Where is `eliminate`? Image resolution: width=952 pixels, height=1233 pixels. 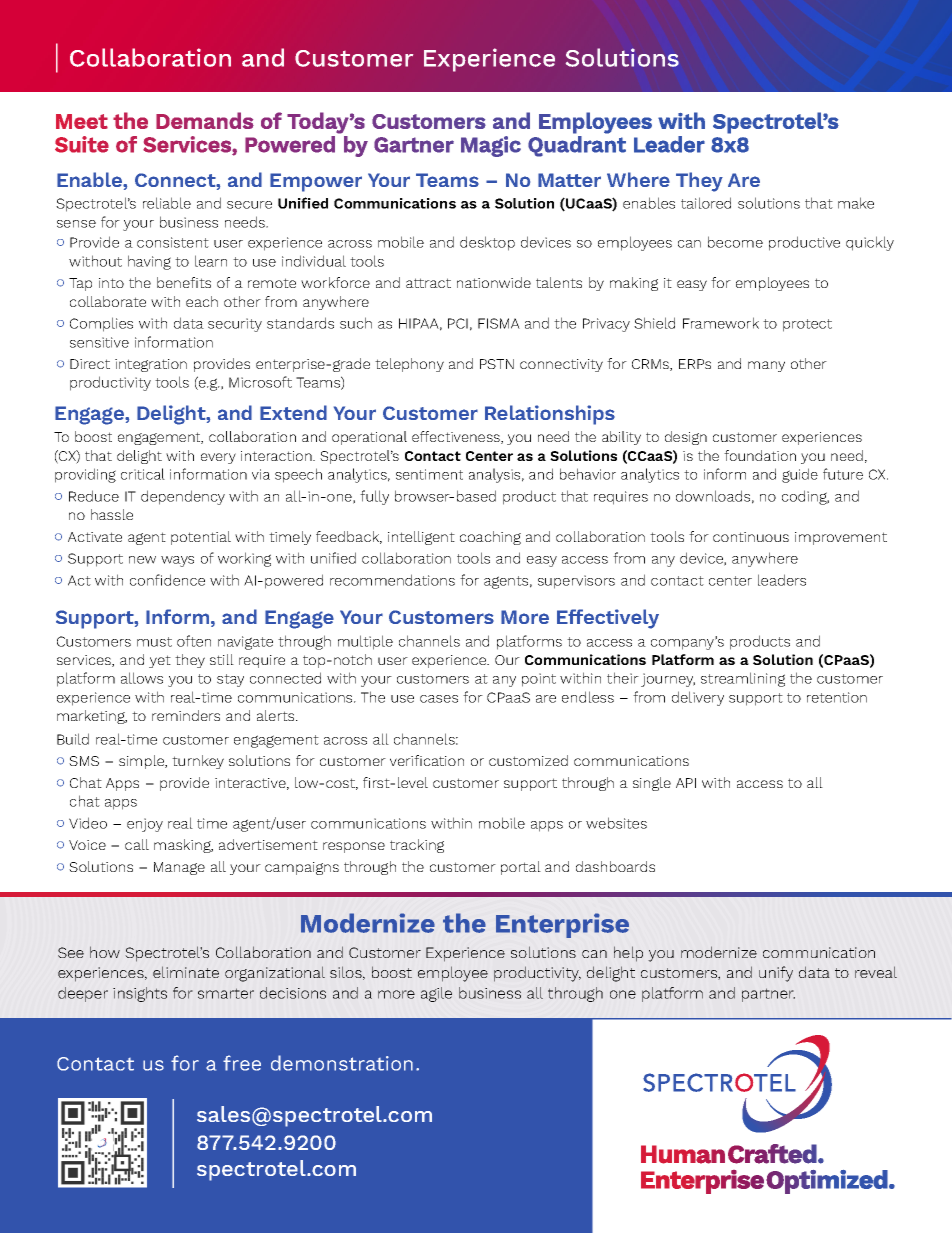
eliminate is located at coordinates (186, 972).
